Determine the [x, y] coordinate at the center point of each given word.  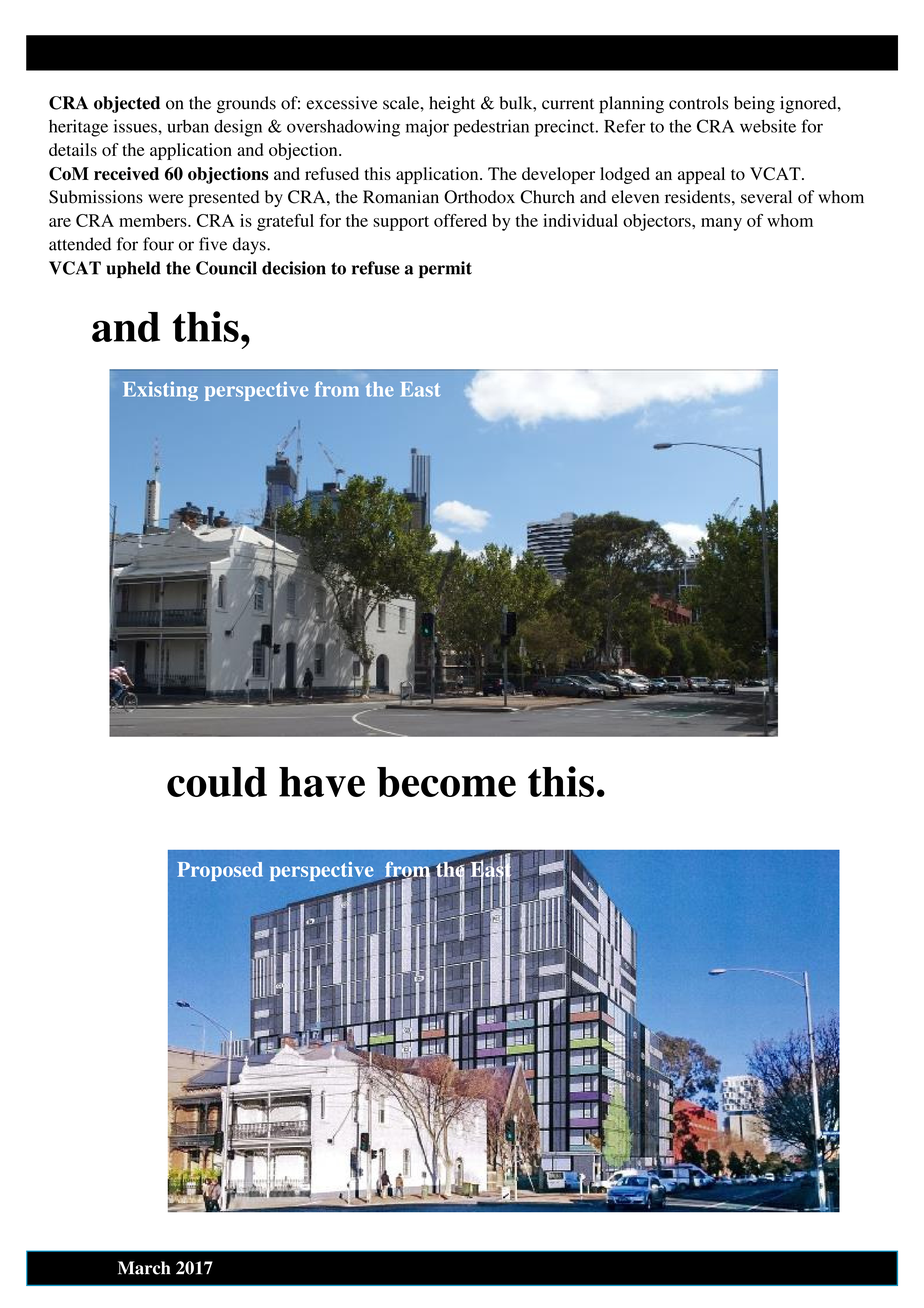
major [427, 128]
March [144, 1268]
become [446, 782]
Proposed [220, 871]
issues [136, 126]
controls [699, 103]
